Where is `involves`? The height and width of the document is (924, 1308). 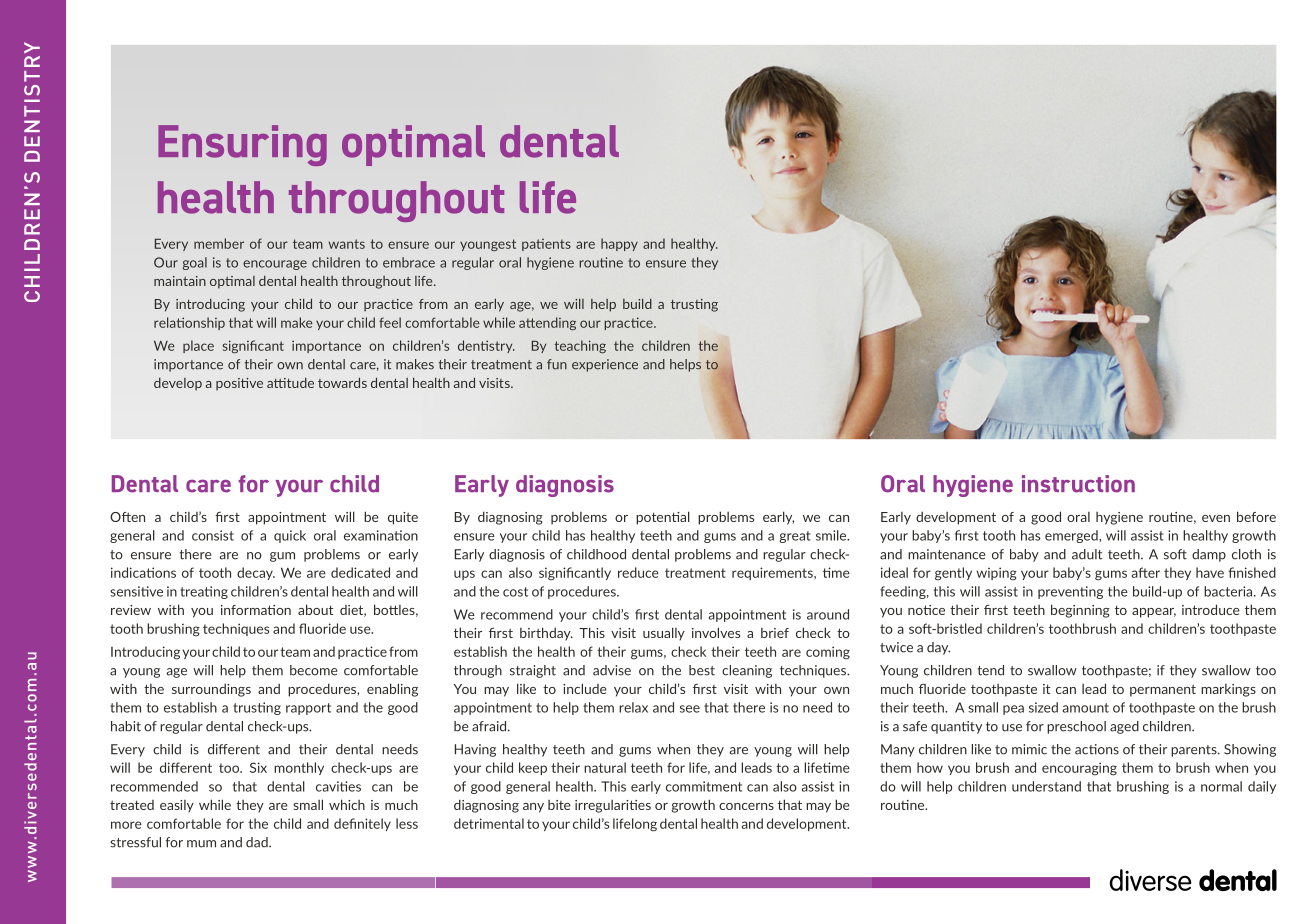
involves is located at coordinates (716, 632).
